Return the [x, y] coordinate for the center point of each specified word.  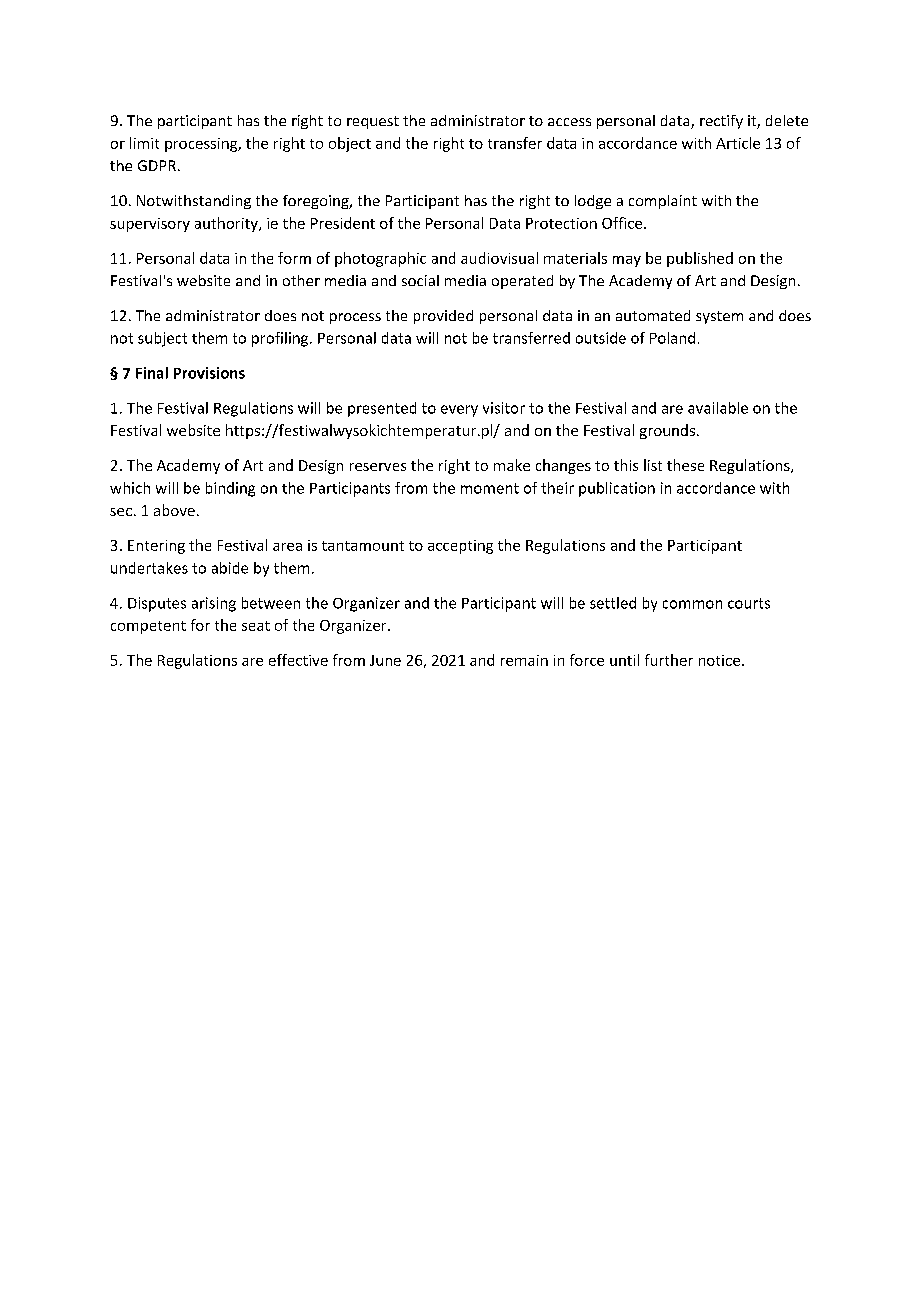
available [718, 408]
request [373, 122]
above [174, 510]
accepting [460, 547]
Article [738, 143]
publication [617, 489]
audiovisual [499, 258]
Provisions [209, 373]
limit [144, 143]
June [385, 660]
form [294, 258]
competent [148, 627]
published [700, 259]
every [459, 411]
